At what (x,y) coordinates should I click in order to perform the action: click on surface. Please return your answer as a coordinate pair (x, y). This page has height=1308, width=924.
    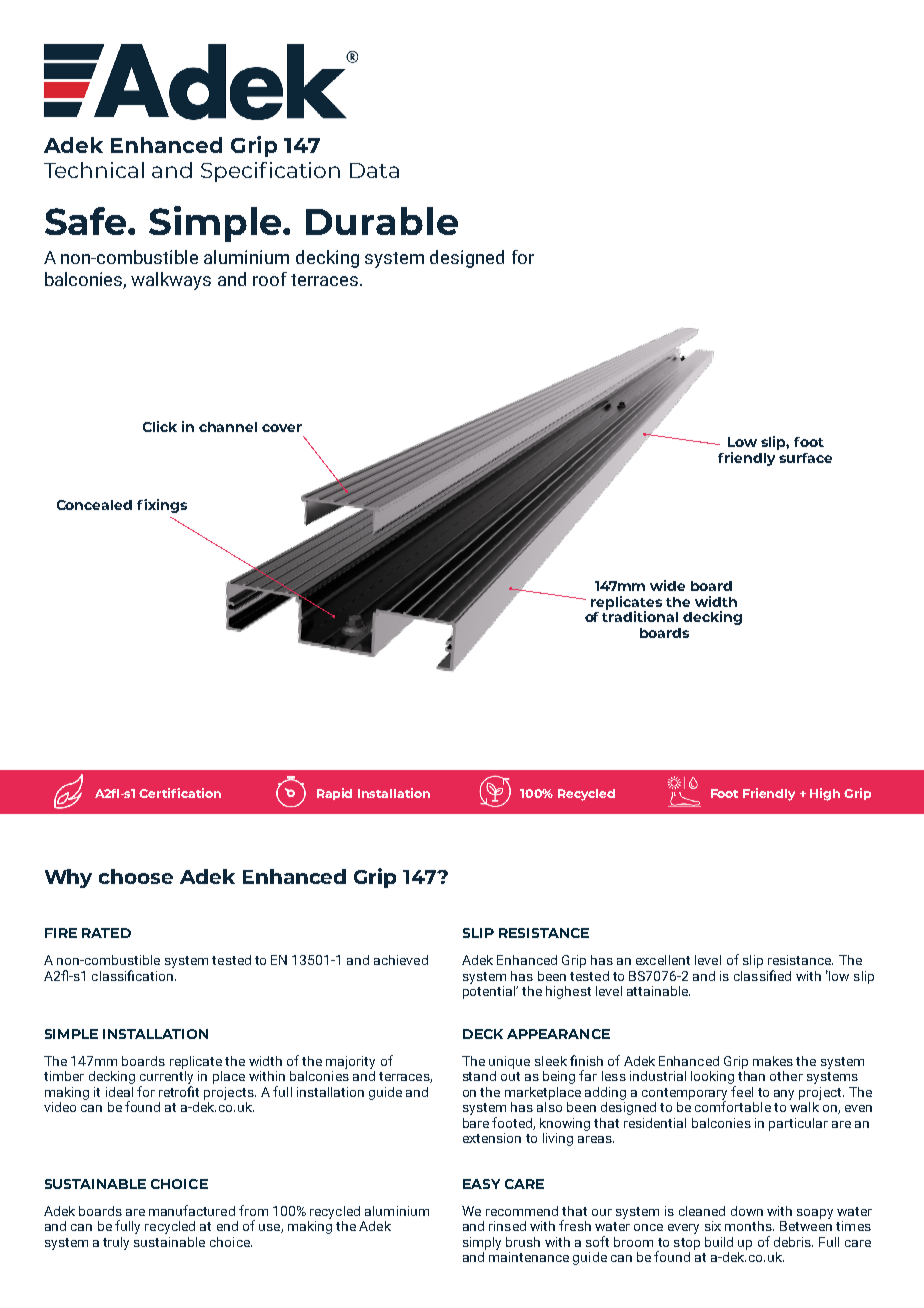
    Looking at the image, I should click on (805, 458).
